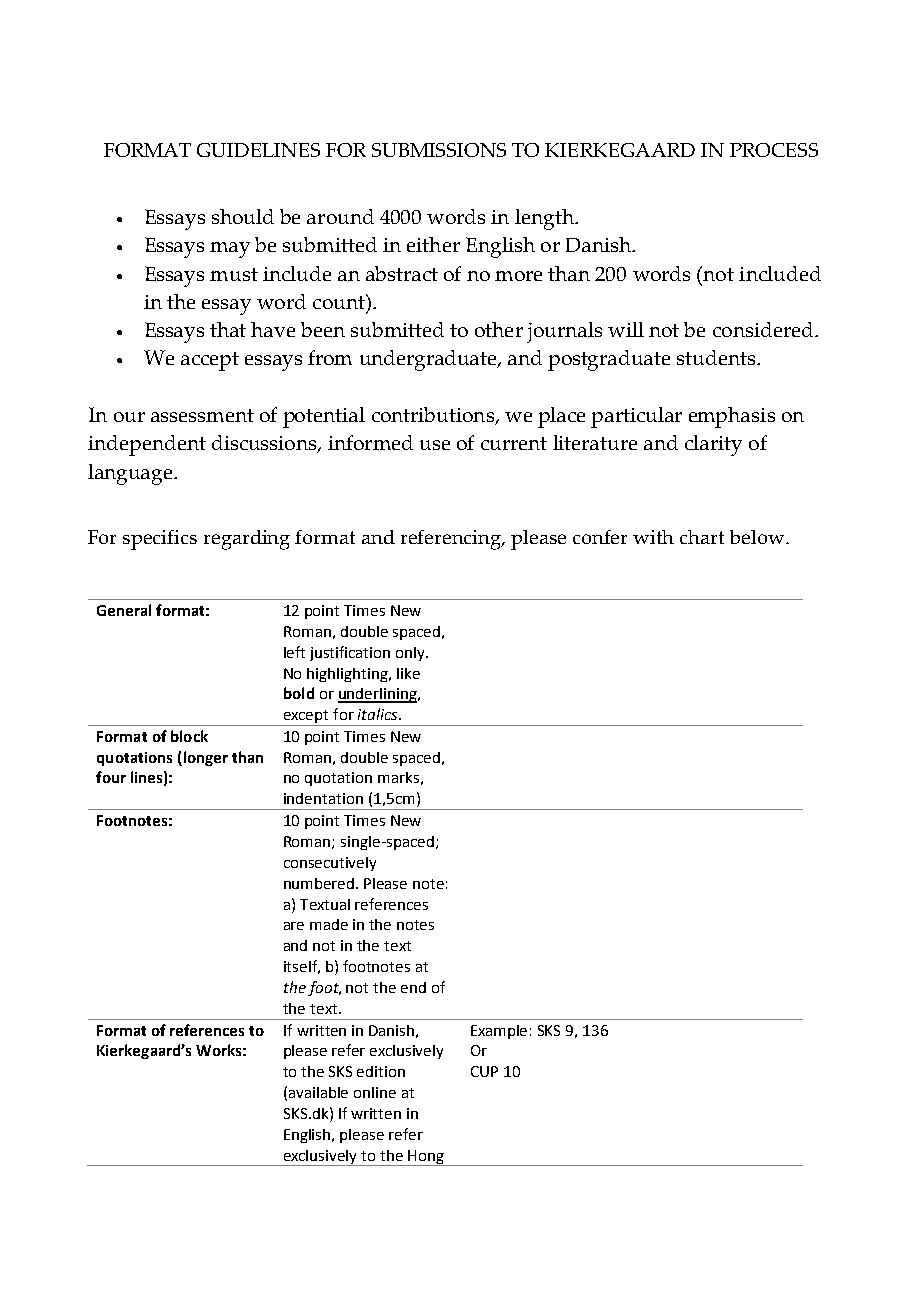 The image size is (924, 1308). I want to click on marks, so click(398, 777).
